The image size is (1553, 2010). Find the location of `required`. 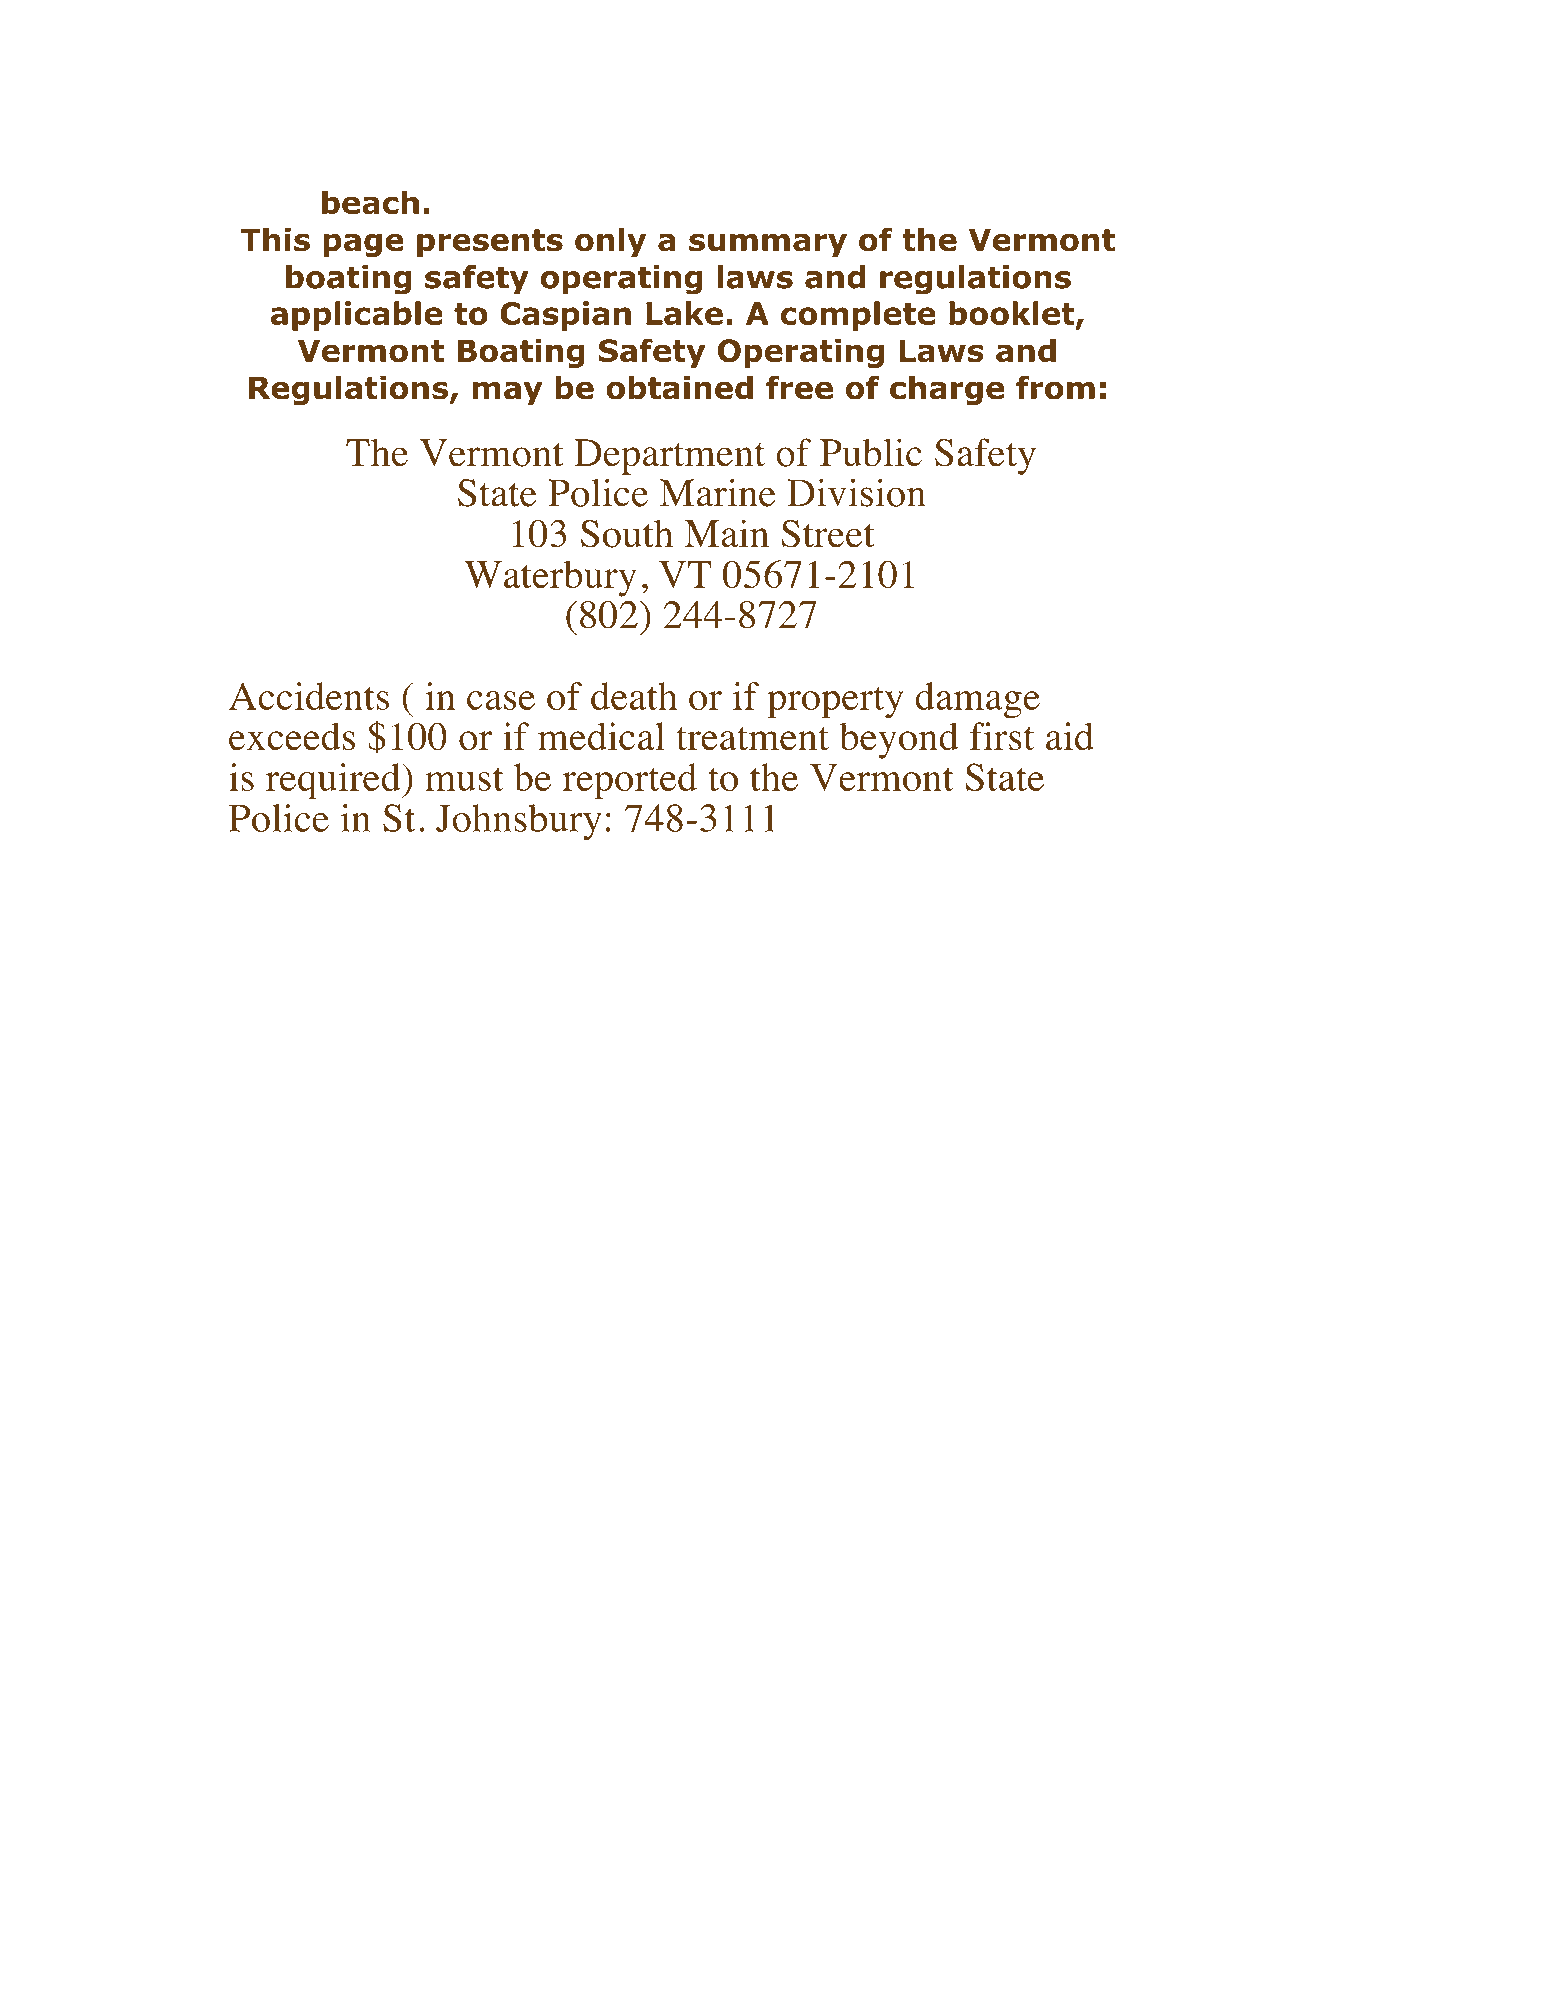

required is located at coordinates (334, 781).
